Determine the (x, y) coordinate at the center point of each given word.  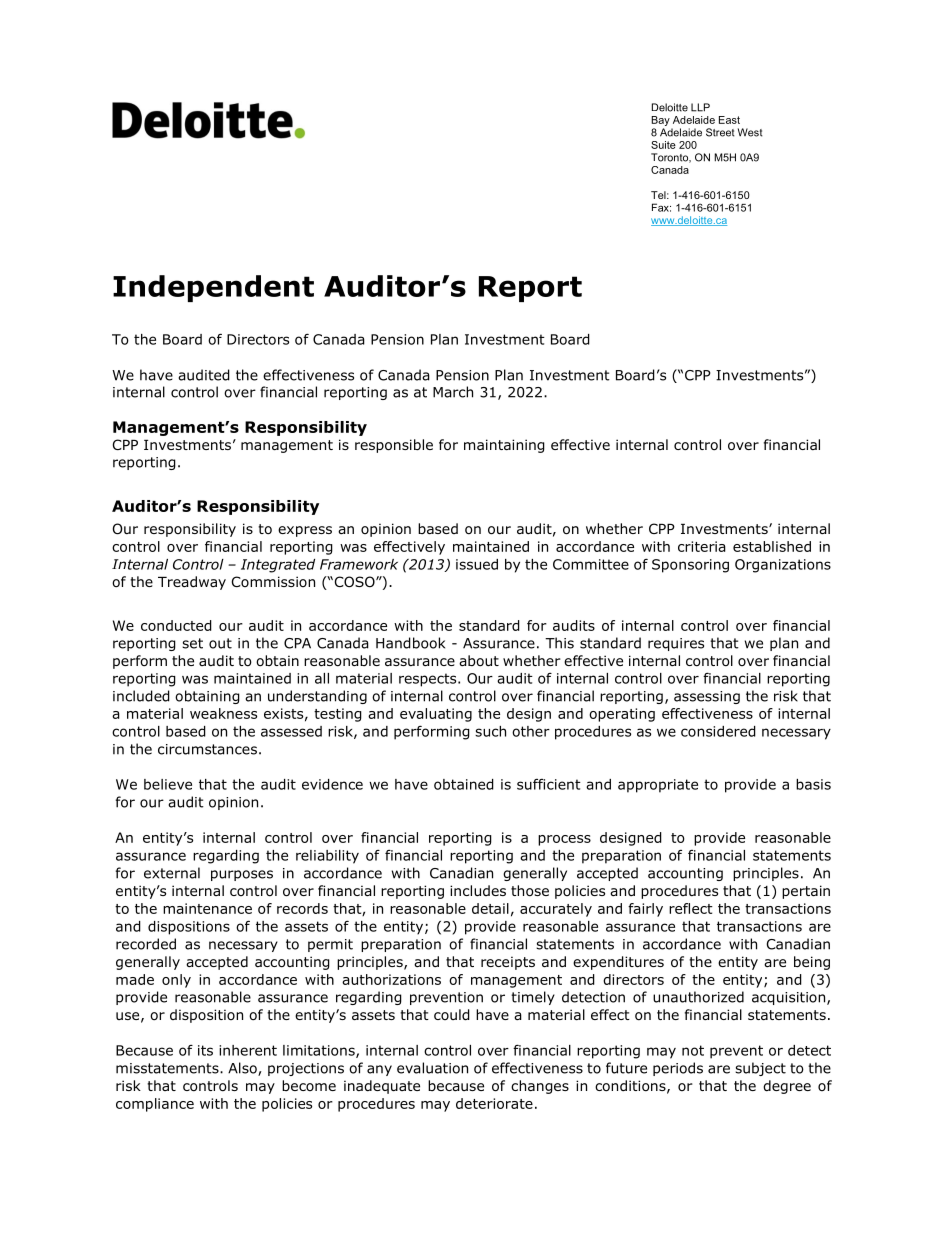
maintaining (504, 446)
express (305, 531)
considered (718, 731)
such (490, 731)
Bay (660, 121)
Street (720, 132)
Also (243, 1069)
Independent (213, 288)
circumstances (207, 749)
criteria (702, 546)
